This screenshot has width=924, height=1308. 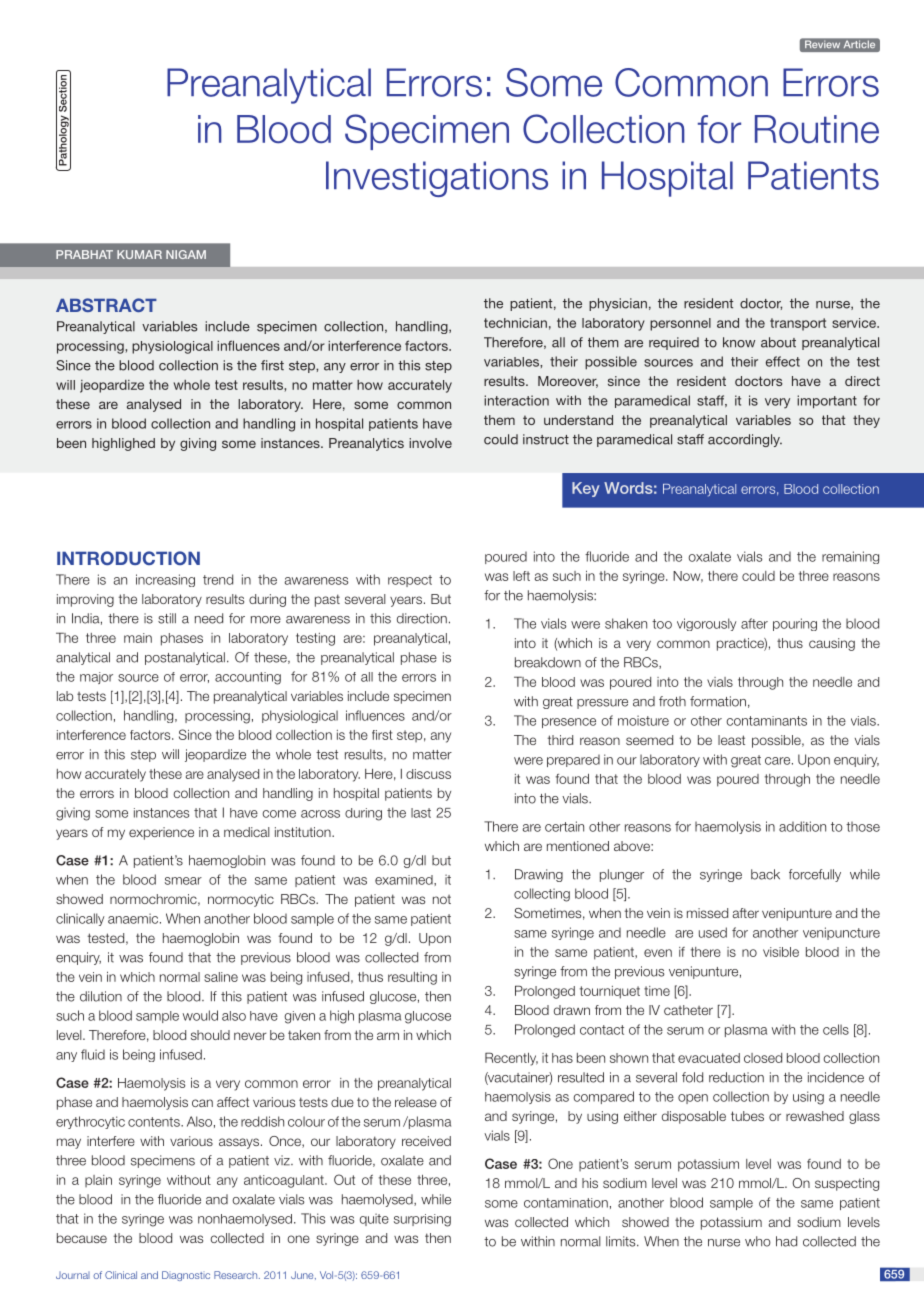 I want to click on Routine, so click(x=817, y=129).
